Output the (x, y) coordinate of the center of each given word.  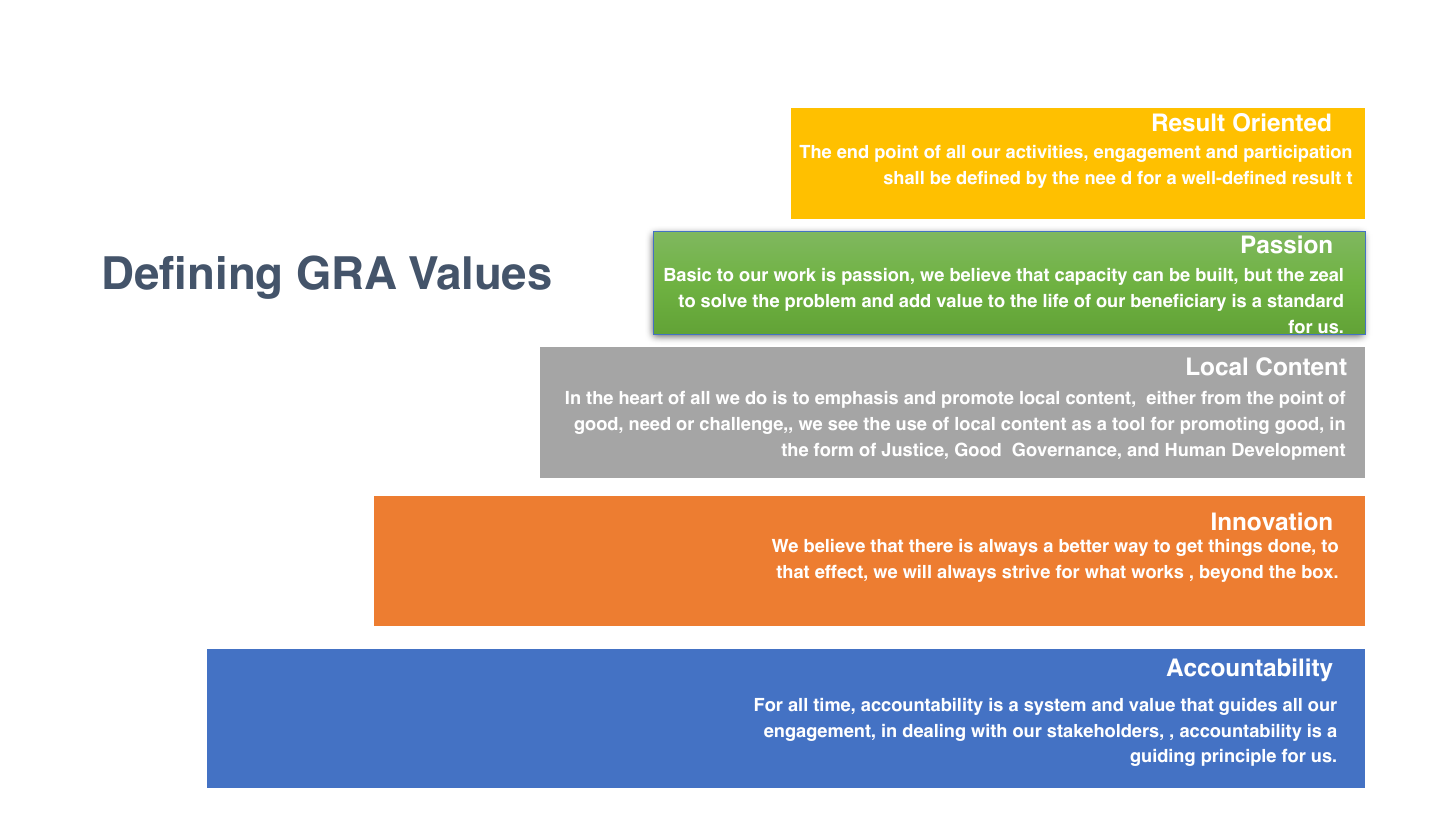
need (650, 423)
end (852, 151)
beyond (1231, 573)
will (917, 571)
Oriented (1281, 122)
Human (1195, 449)
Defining (192, 277)
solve (724, 300)
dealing (934, 732)
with (988, 730)
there (931, 545)
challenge (742, 425)
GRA (347, 272)
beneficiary (1178, 302)
